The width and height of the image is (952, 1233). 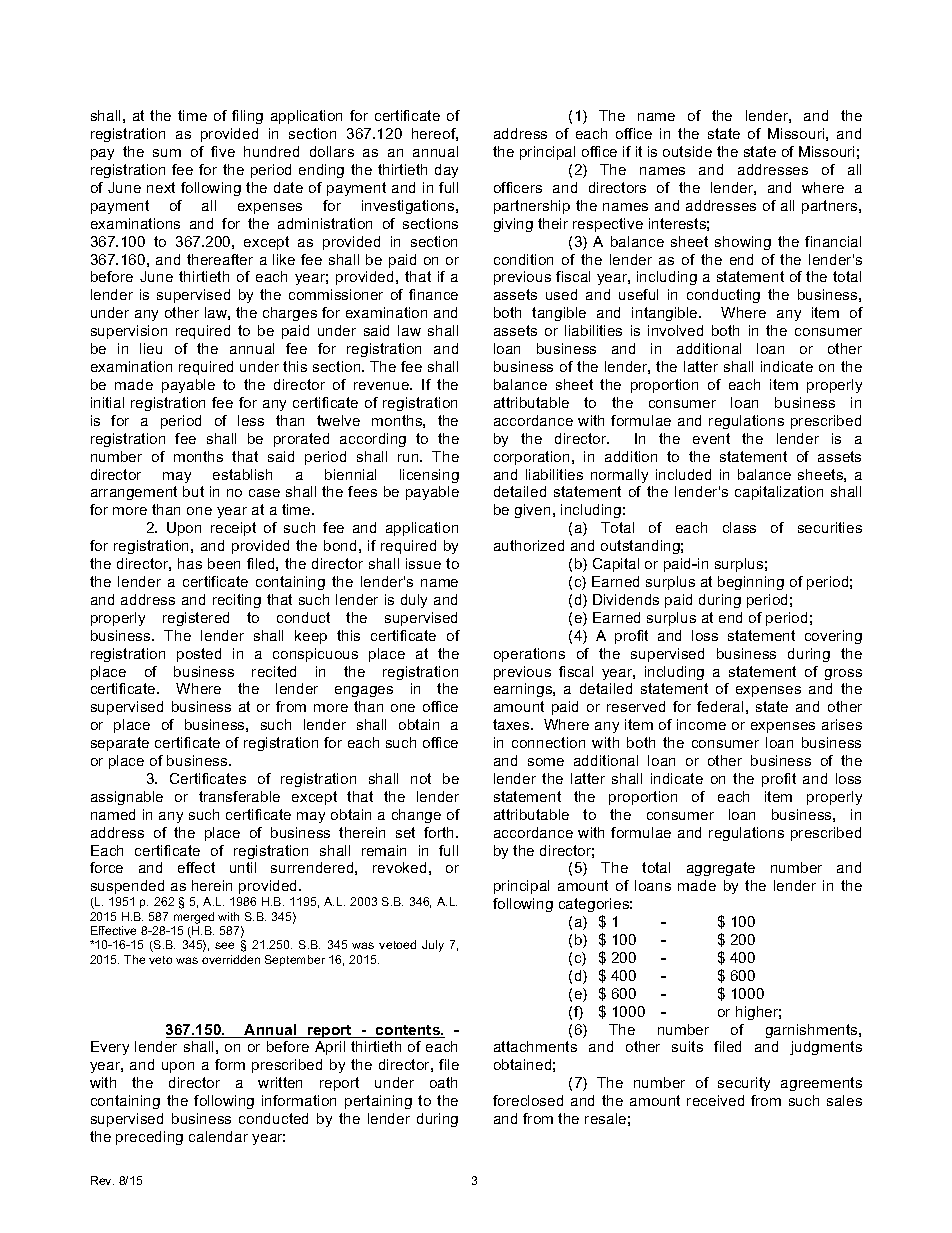 What do you see at coordinates (440, 832) in the image?
I see `forth` at bounding box center [440, 832].
